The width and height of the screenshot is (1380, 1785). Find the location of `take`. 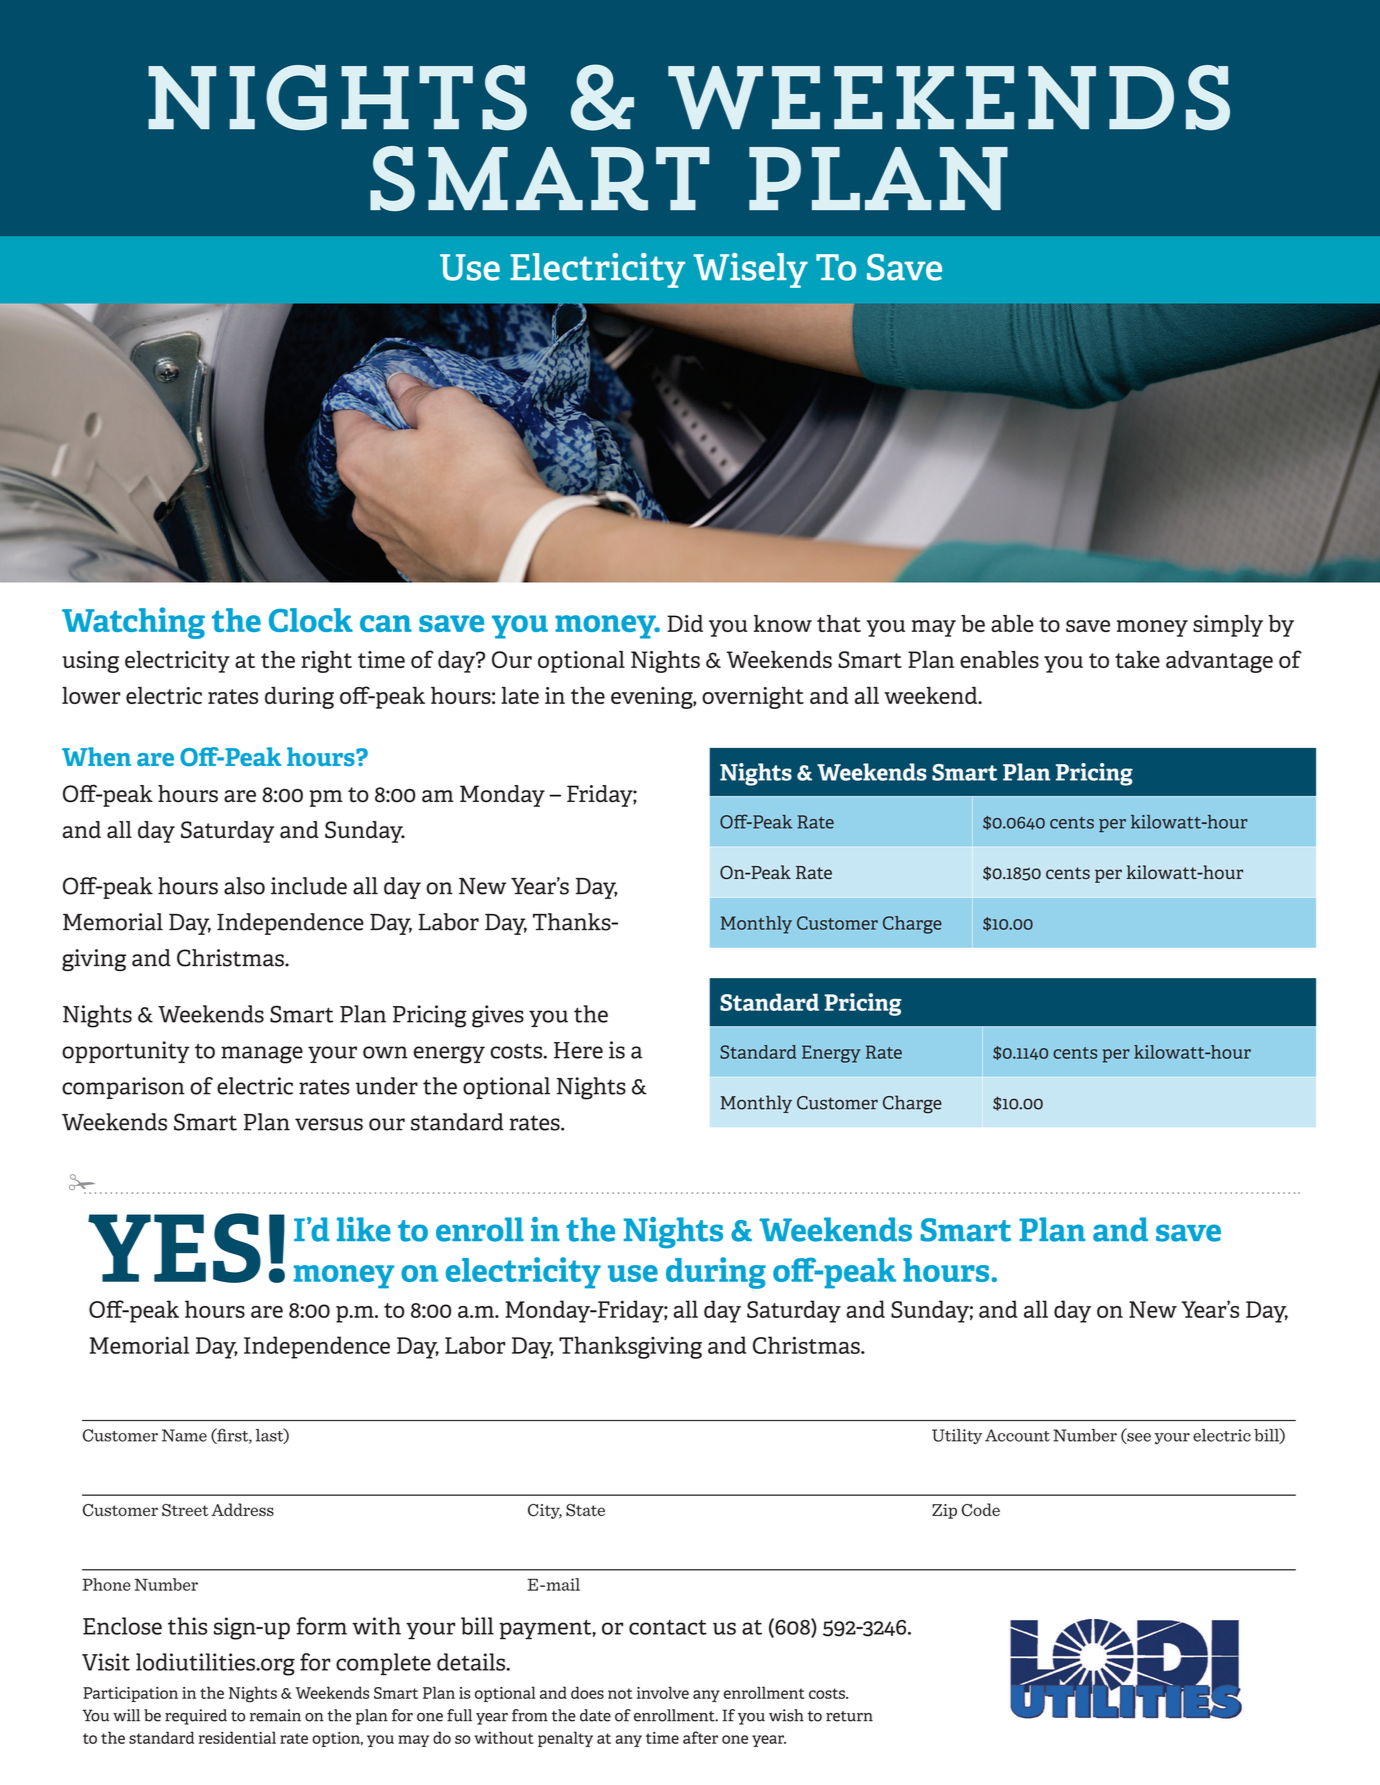

take is located at coordinates (1137, 659).
